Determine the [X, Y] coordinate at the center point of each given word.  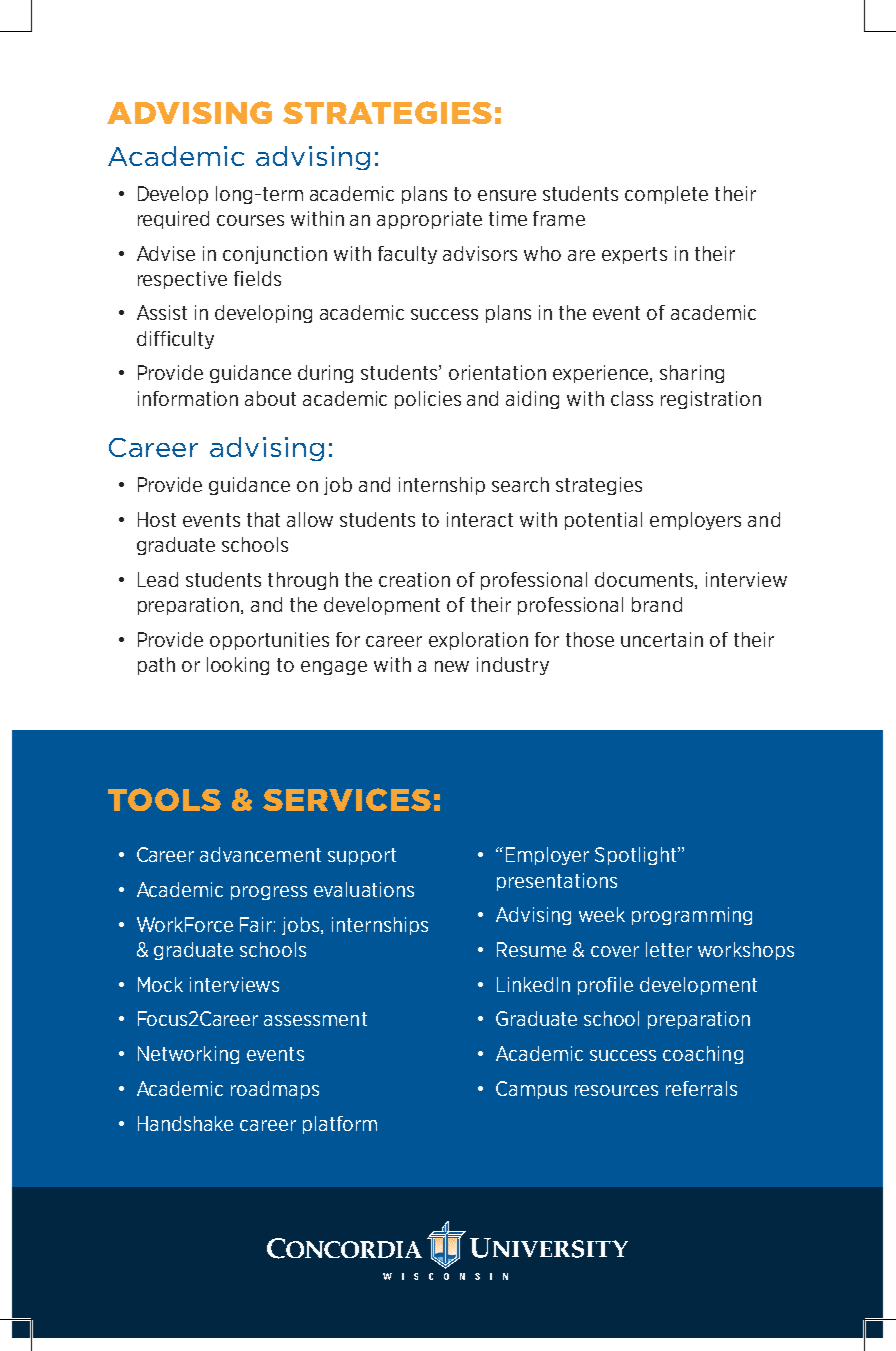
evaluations [364, 889]
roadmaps [275, 1090]
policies [428, 400]
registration [711, 400]
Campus [531, 1090]
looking [238, 666]
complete [666, 195]
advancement [260, 854]
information [188, 398]
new [452, 666]
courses [250, 220]
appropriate [429, 220]
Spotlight [637, 856]
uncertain [662, 639]
